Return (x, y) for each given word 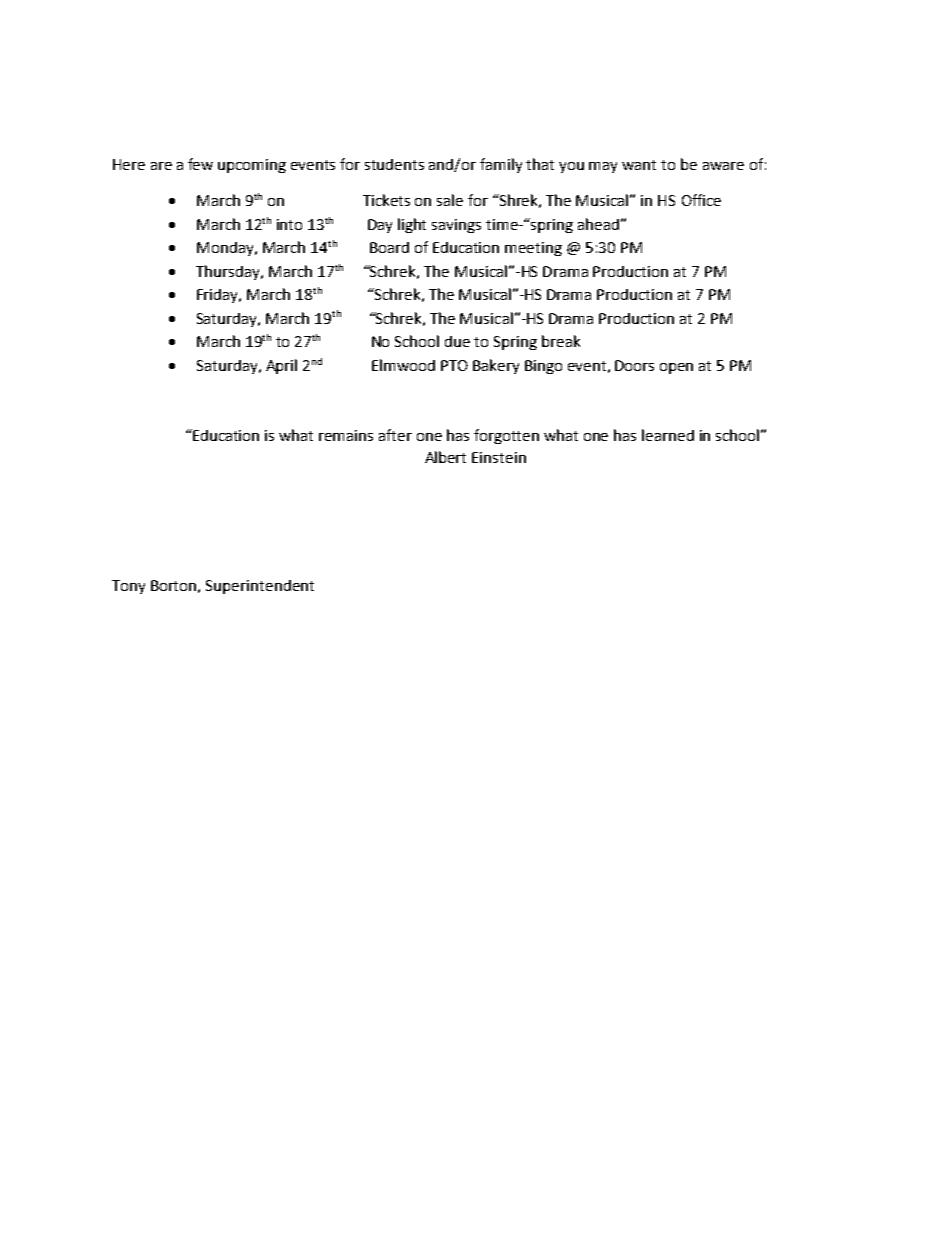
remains (346, 435)
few (200, 164)
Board (389, 247)
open (676, 368)
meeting (533, 249)
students (394, 164)
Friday (219, 296)
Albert (445, 457)
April (281, 366)
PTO (454, 365)
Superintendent (260, 587)
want (639, 165)
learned (668, 435)
